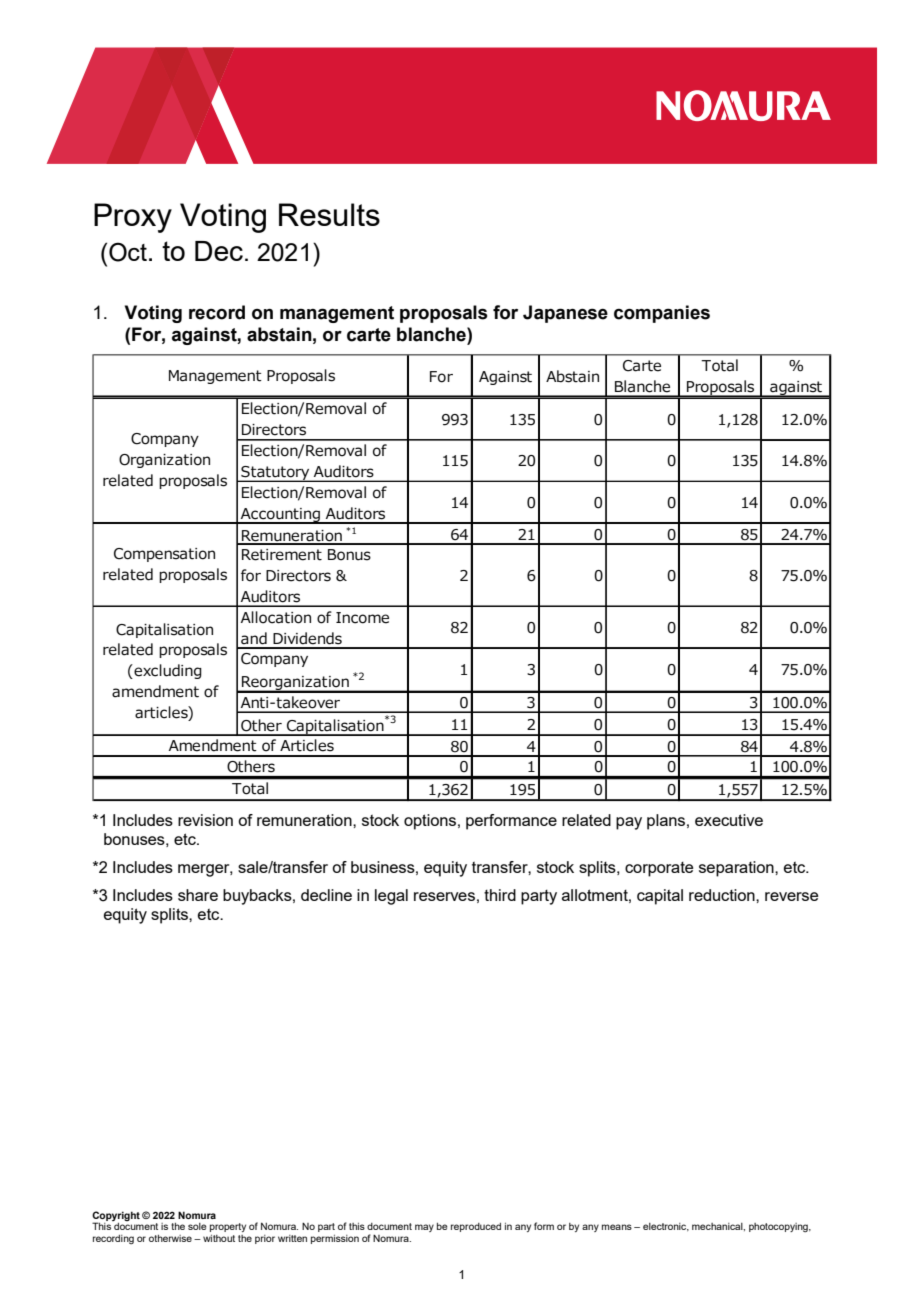 This image has width=924, height=1308. I want to click on Results, so click(329, 214).
